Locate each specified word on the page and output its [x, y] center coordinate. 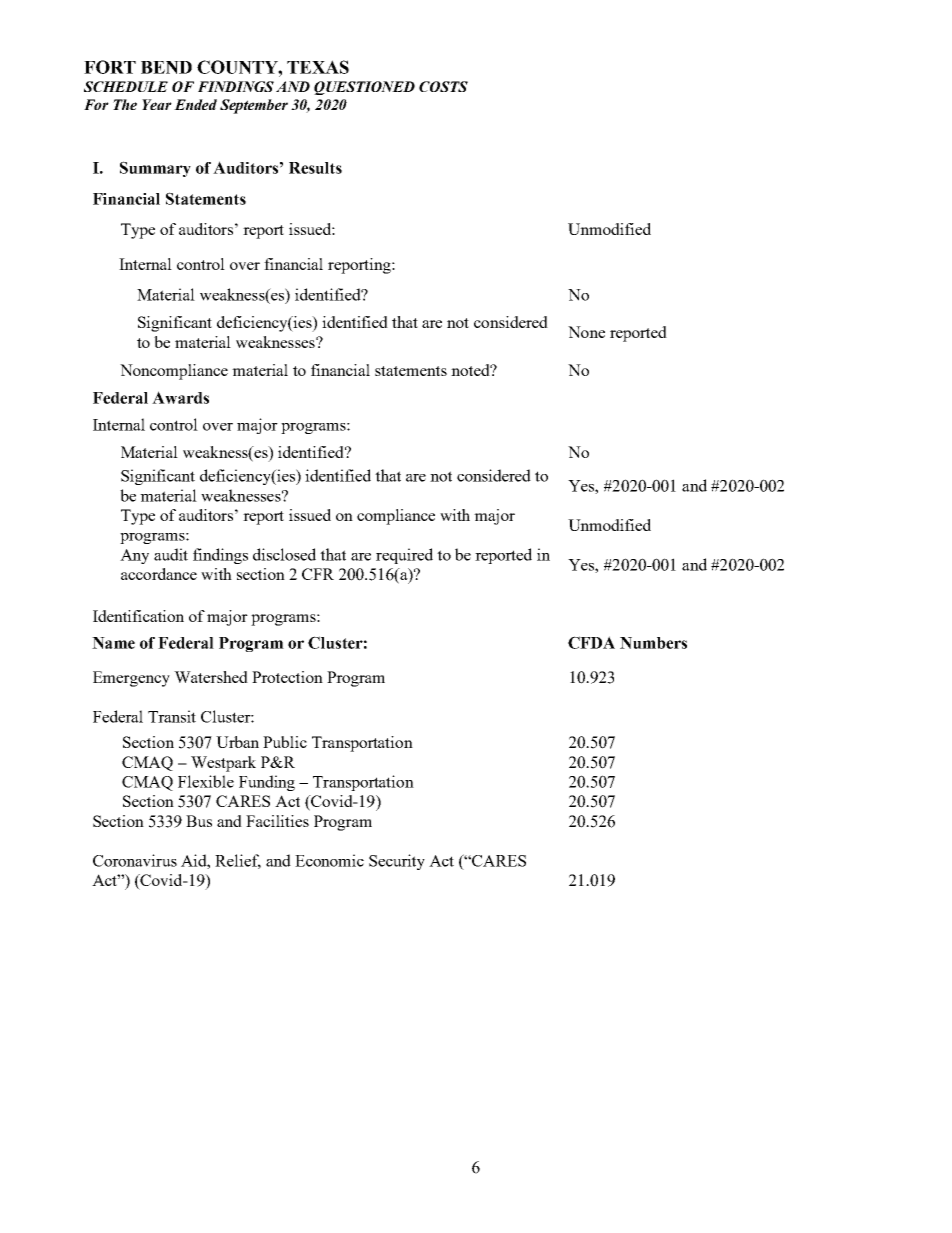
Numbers [653, 643]
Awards [180, 397]
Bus [199, 821]
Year [157, 104]
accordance [159, 574]
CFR [318, 574]
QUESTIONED [364, 88]
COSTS [443, 86]
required [404, 556]
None [586, 332]
